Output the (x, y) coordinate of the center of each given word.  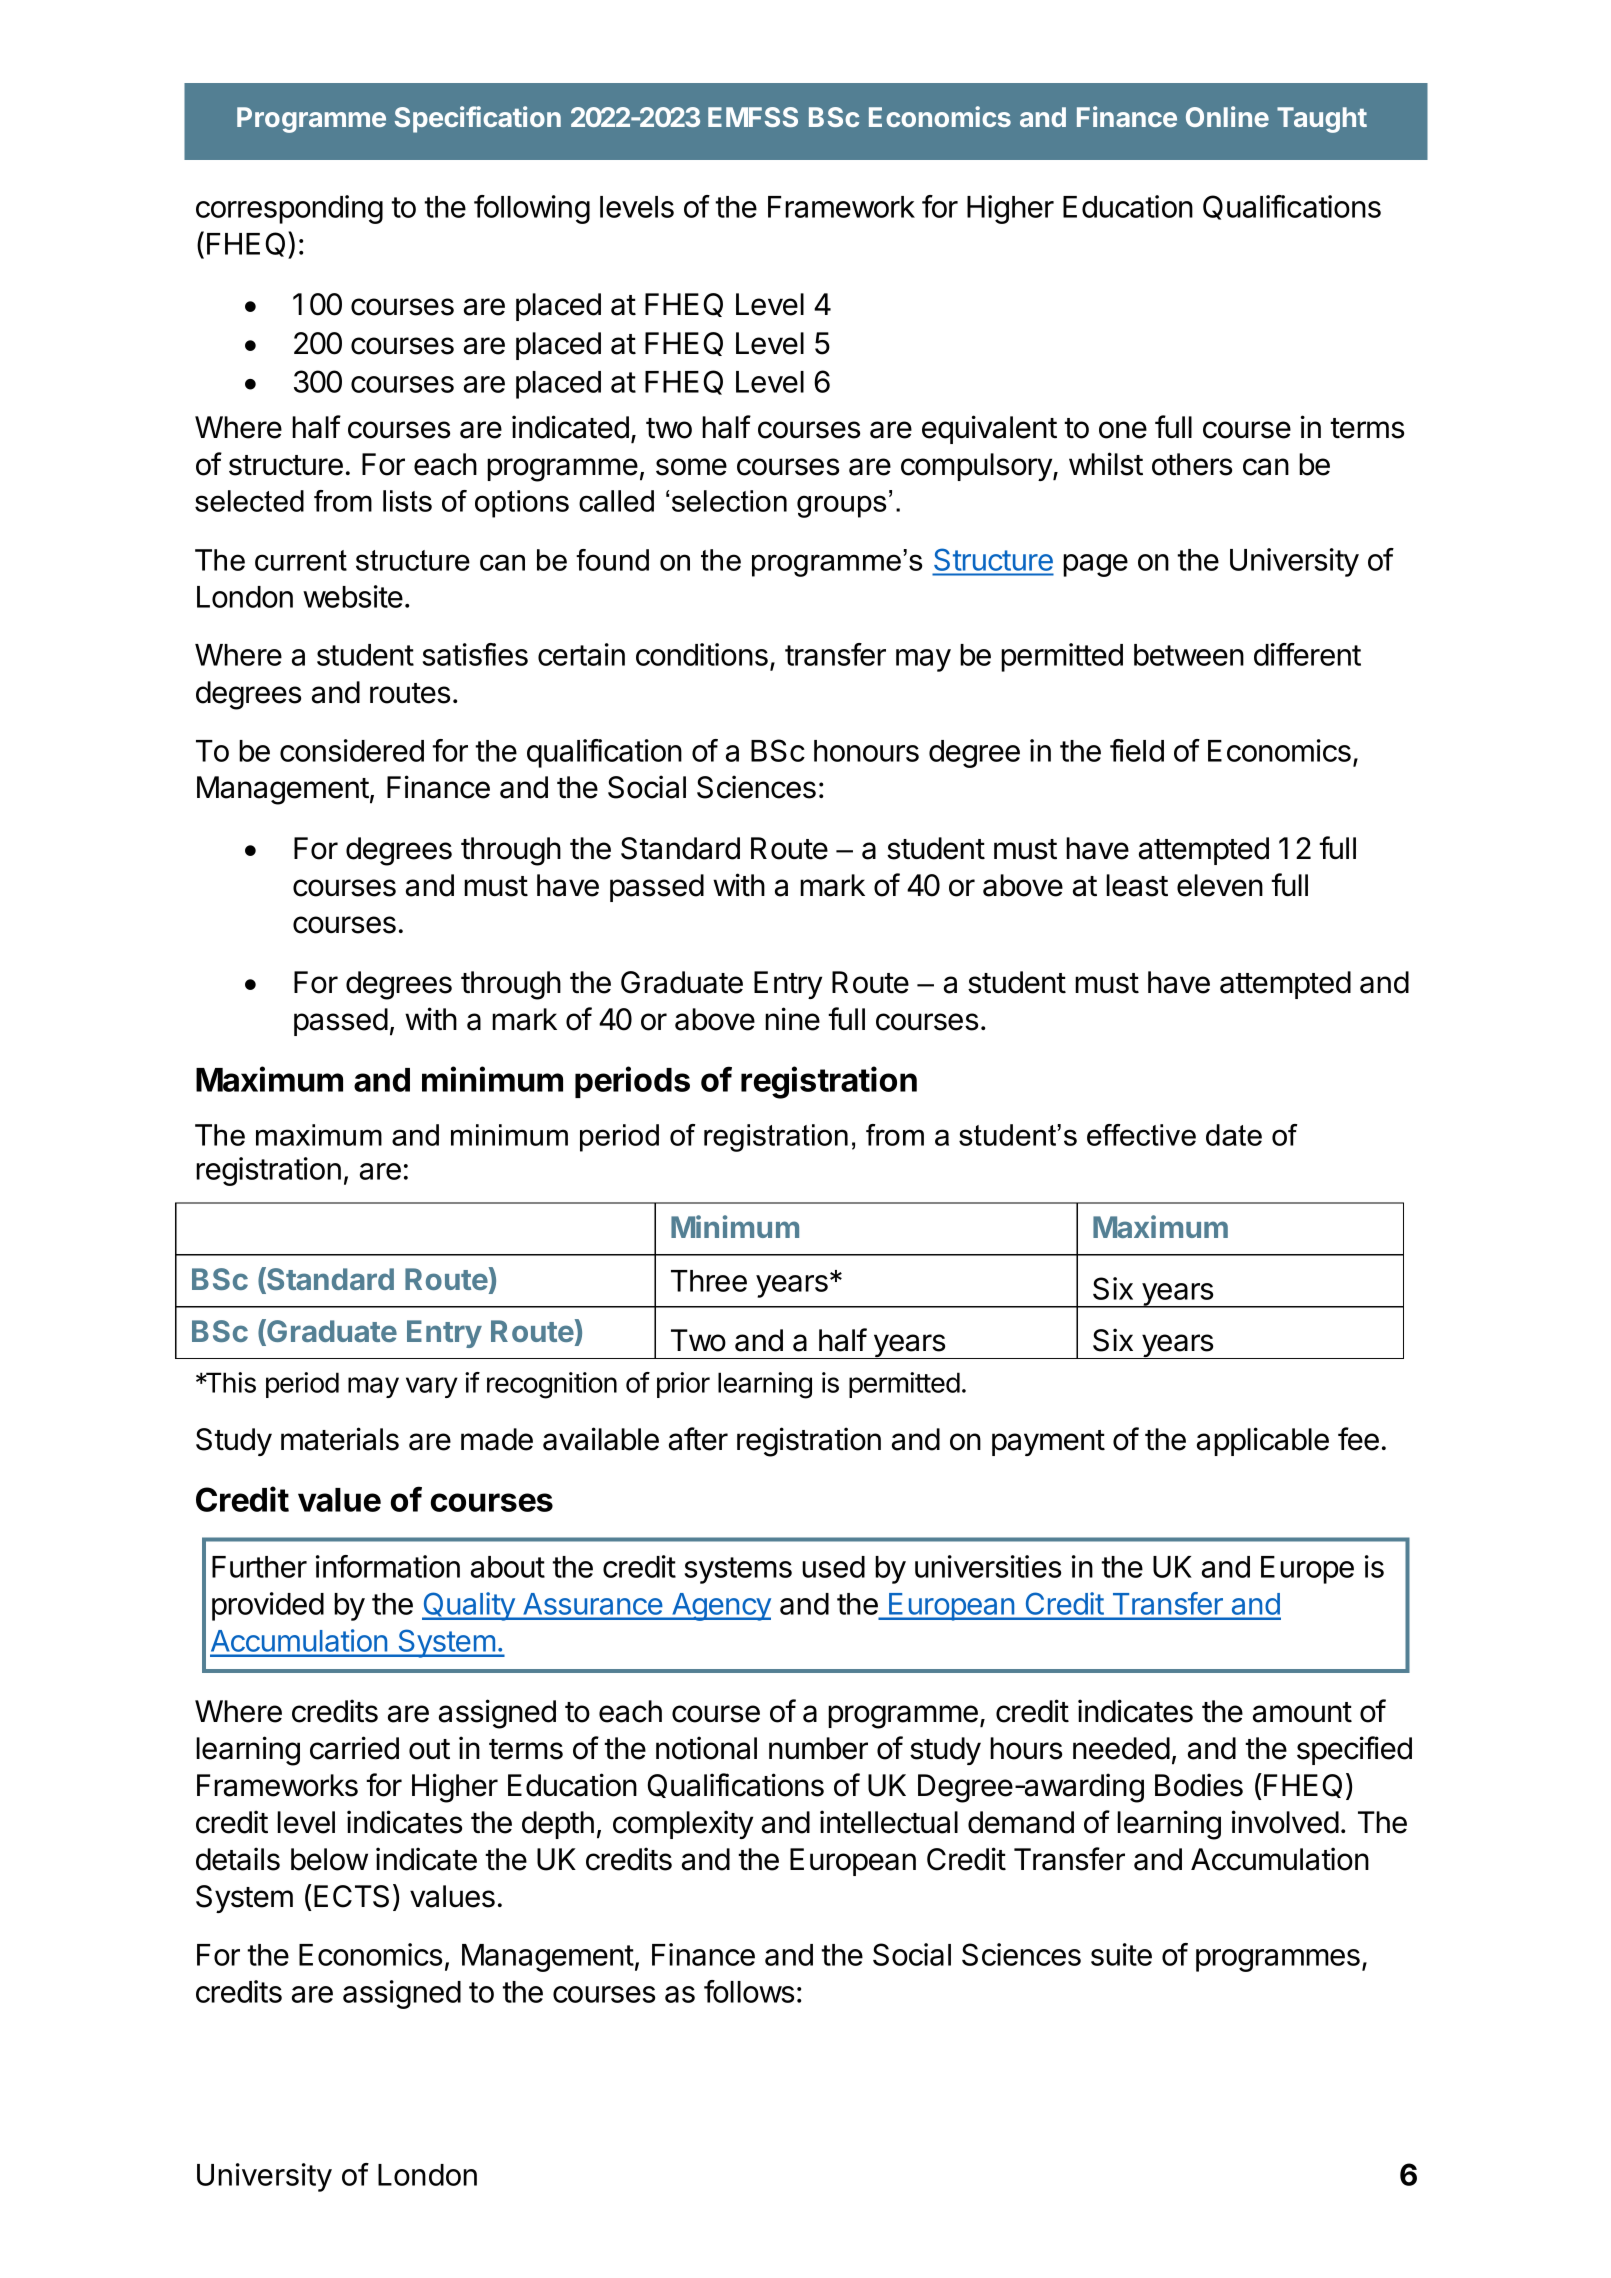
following (532, 209)
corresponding (289, 209)
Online (1227, 116)
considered (352, 750)
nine (792, 1019)
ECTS (351, 1896)
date (1234, 1135)
